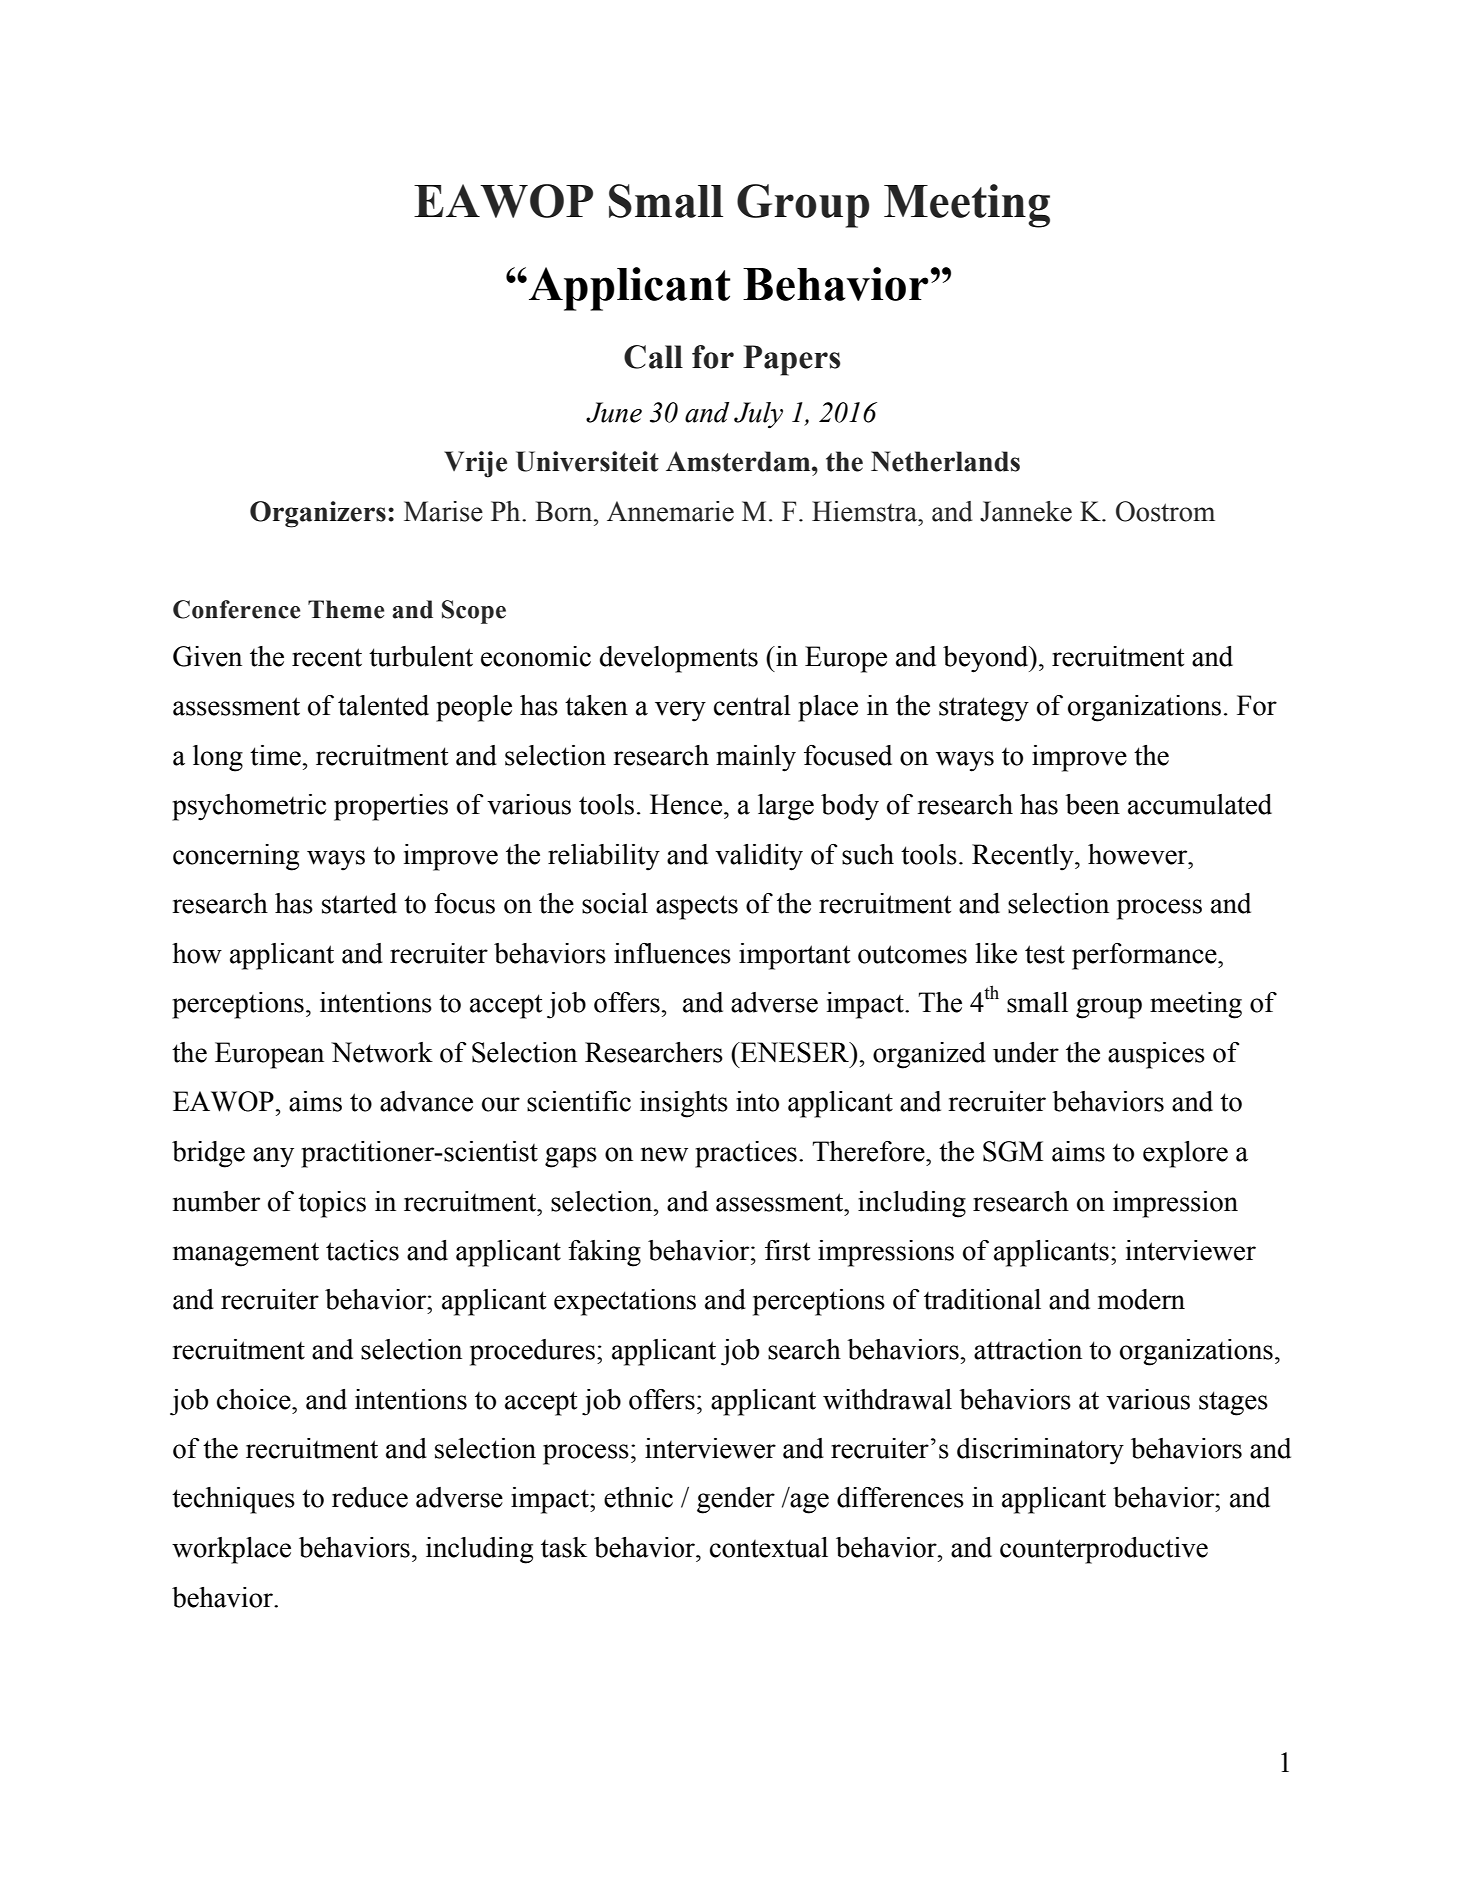 This screenshot has height=1895, width=1465. Describe the element at coordinates (318, 514) in the screenshot. I see `Organizers` at that location.
